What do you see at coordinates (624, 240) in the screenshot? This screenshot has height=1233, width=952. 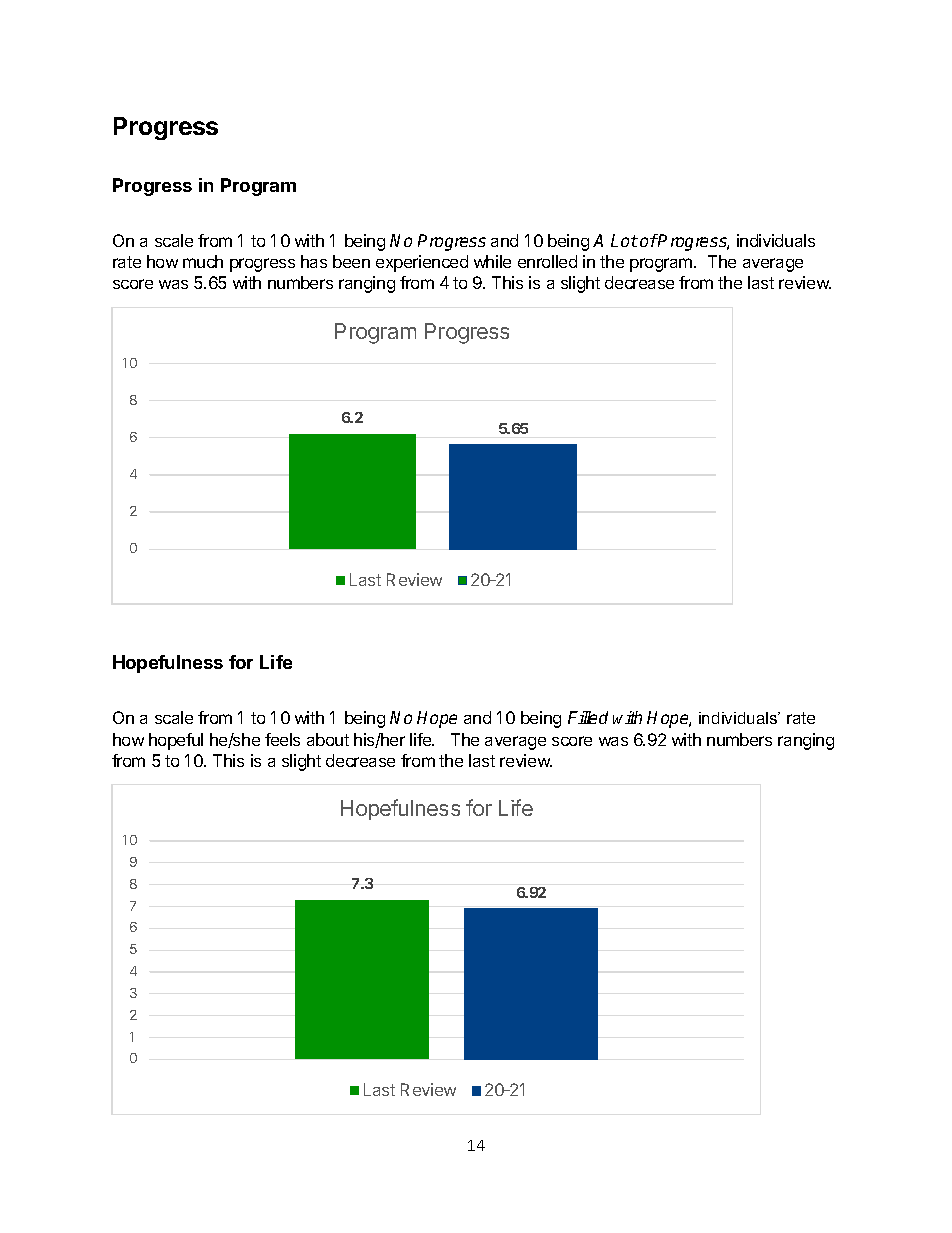 I see `Lot` at bounding box center [624, 240].
